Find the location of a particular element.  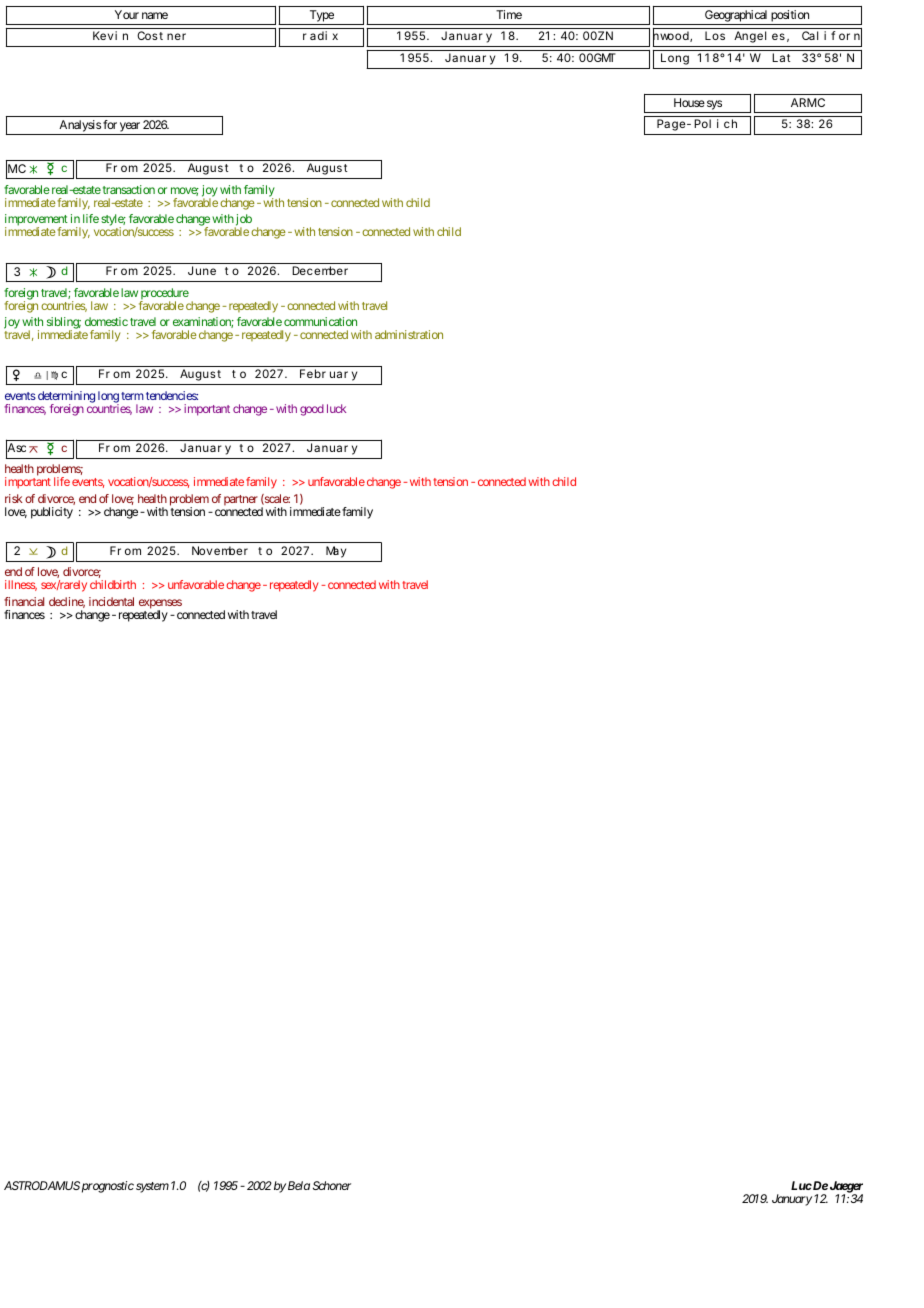

luck is located at coordinates (336, 408).
